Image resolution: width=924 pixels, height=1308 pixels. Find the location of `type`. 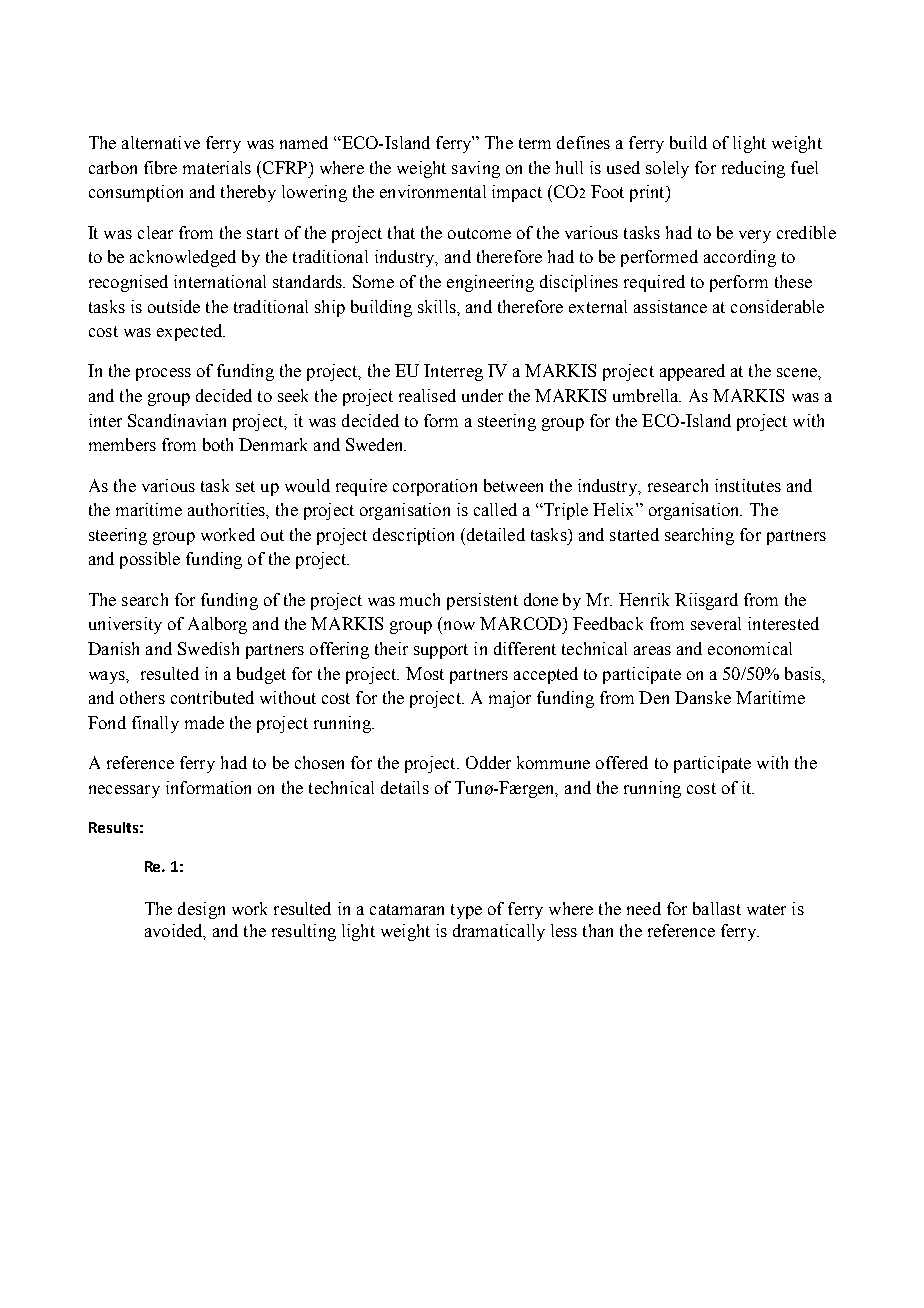

type is located at coordinates (466, 911).
